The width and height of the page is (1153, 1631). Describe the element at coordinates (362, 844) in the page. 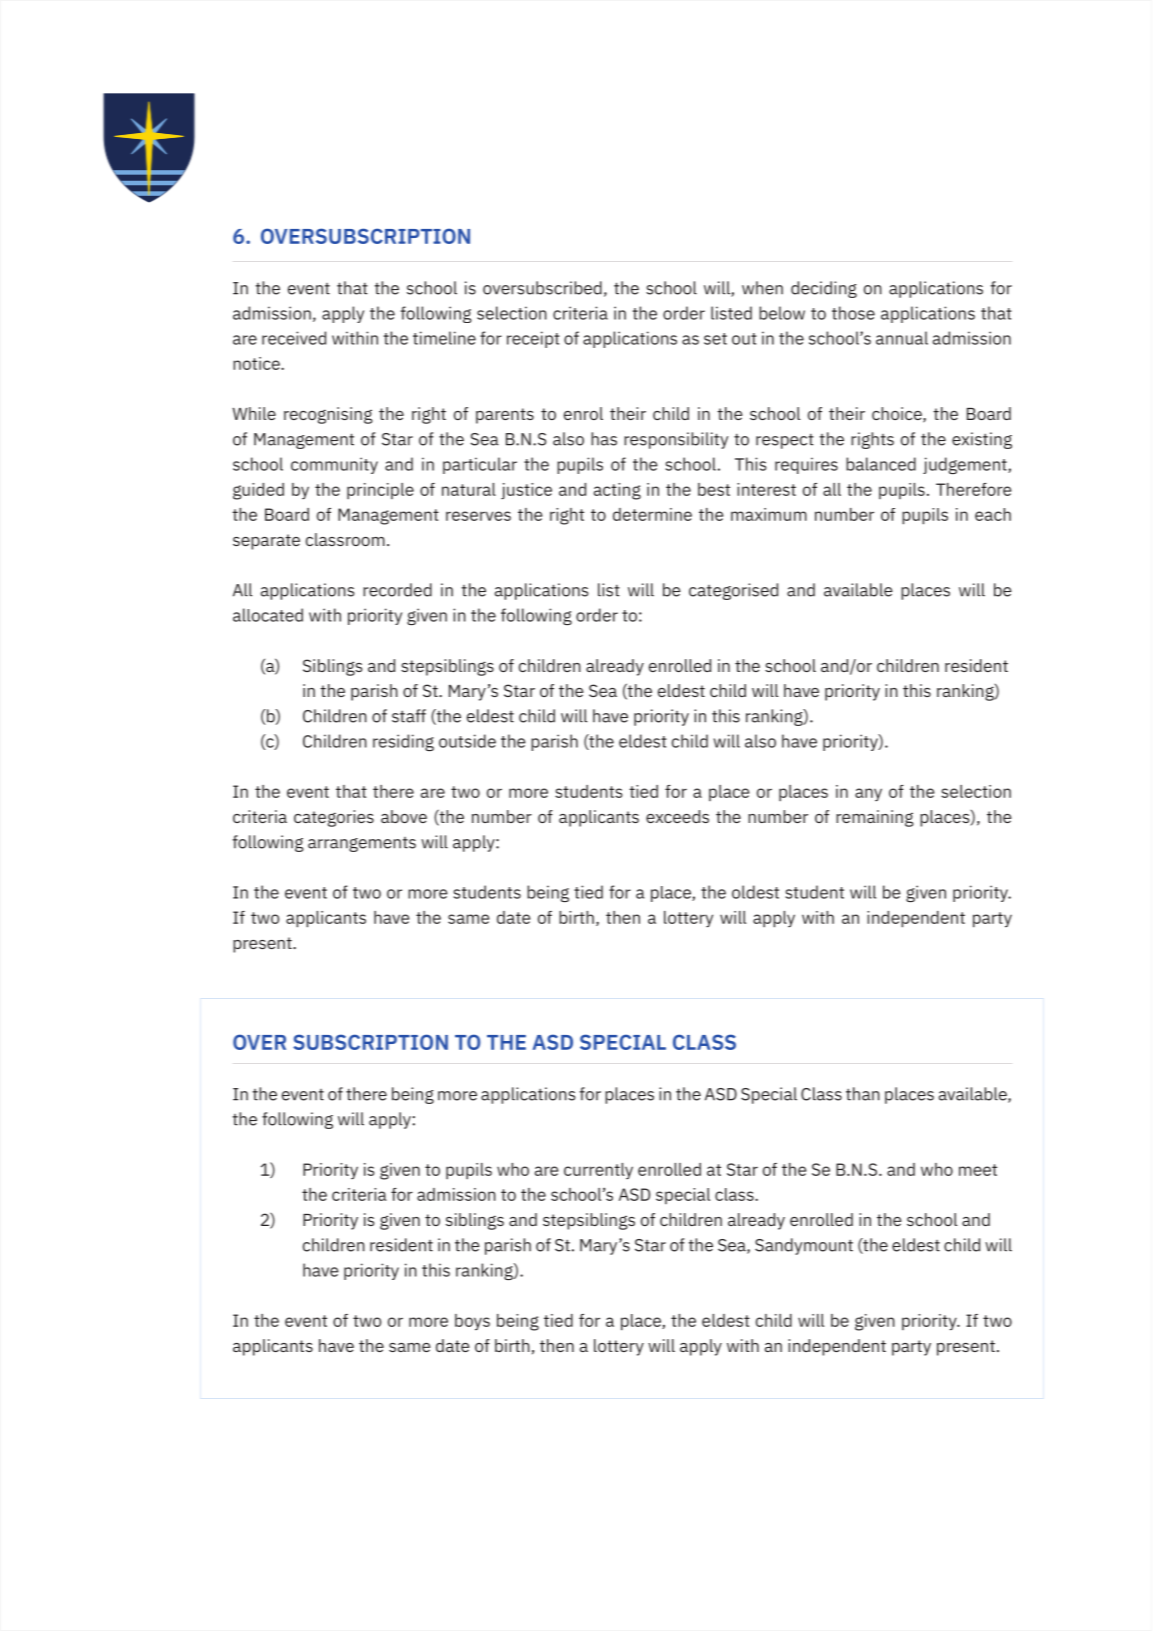

I see `arrangements` at that location.
